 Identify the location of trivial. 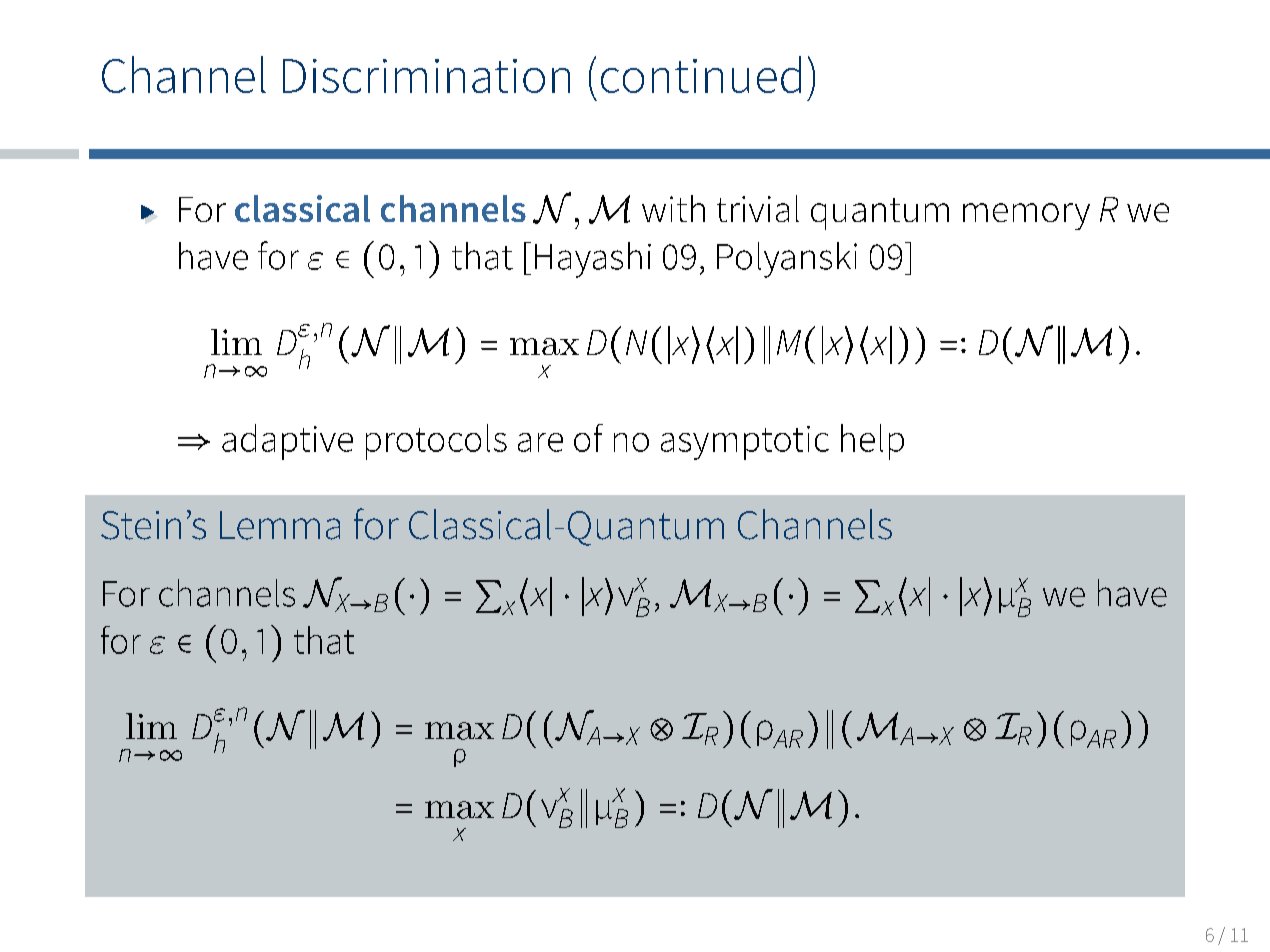
(758, 208).
